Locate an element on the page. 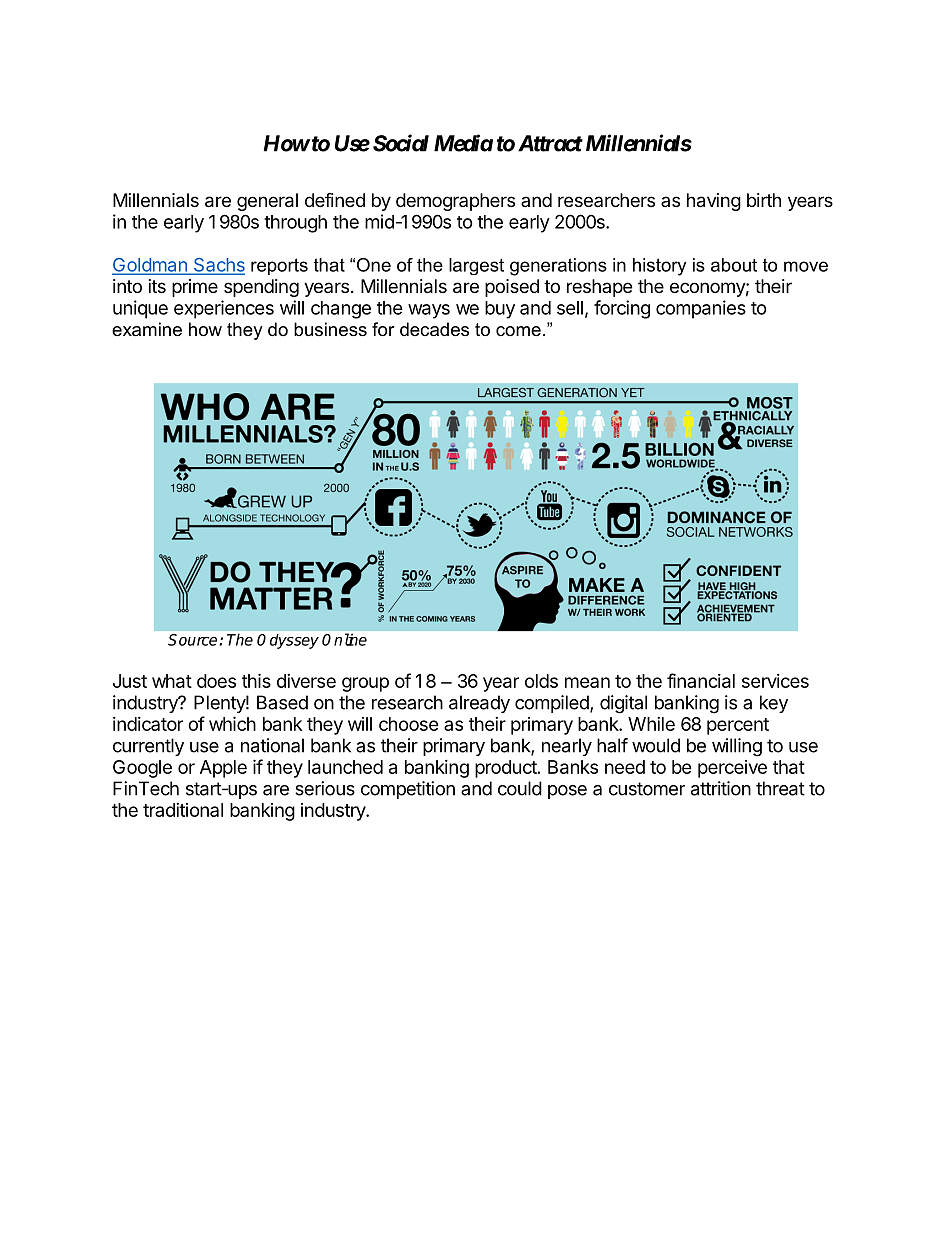 The width and height of the page is (952, 1233). come is located at coordinates (518, 331).
